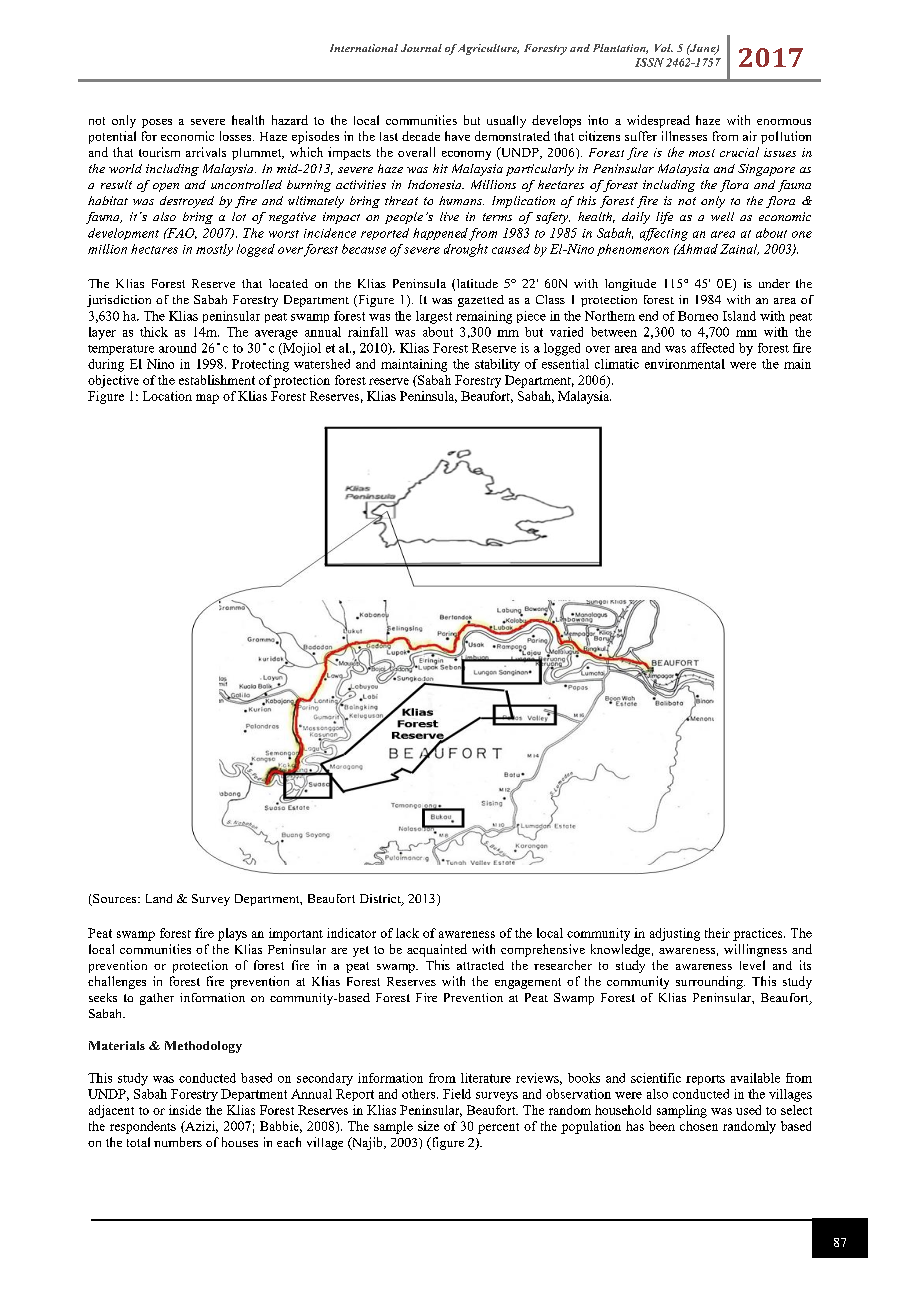 The width and height of the page is (924, 1308). I want to click on Field, so click(457, 1094).
